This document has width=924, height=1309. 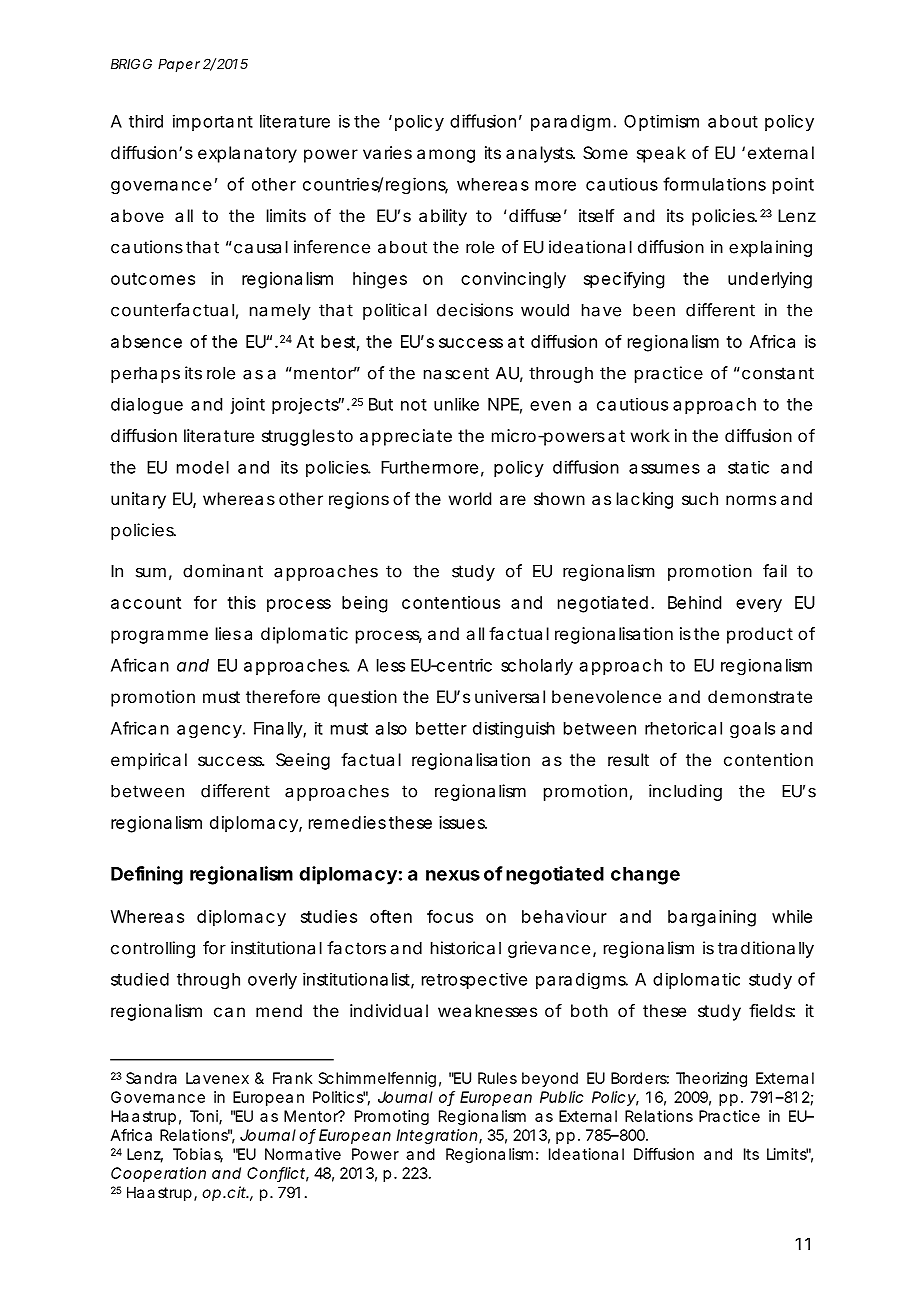 What do you see at coordinates (436, 1136) in the document?
I see `Integration` at bounding box center [436, 1136].
